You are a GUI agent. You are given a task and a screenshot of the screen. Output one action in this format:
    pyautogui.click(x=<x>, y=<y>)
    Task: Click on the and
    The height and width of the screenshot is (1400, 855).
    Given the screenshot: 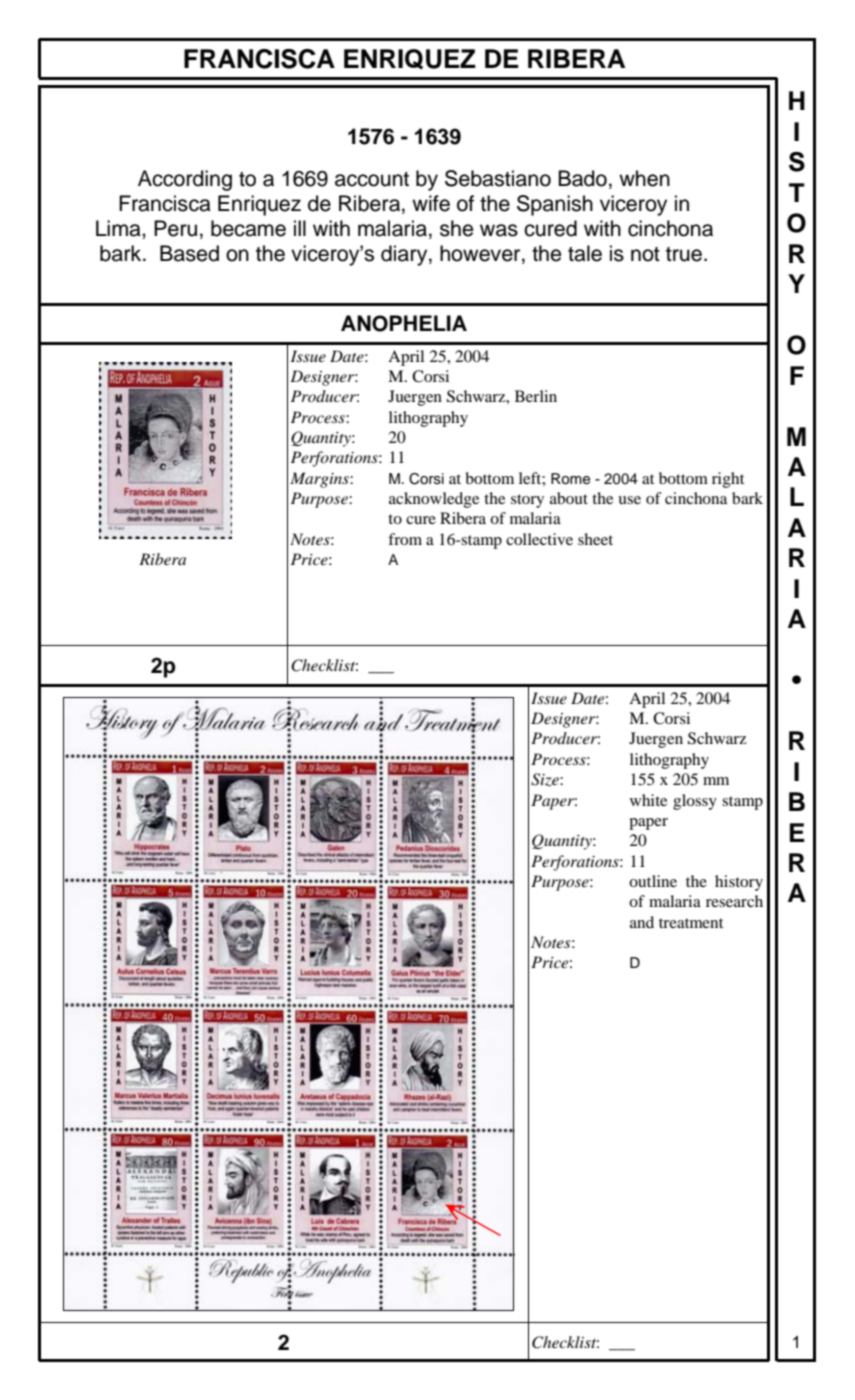 What is the action you would take?
    pyautogui.click(x=642, y=922)
